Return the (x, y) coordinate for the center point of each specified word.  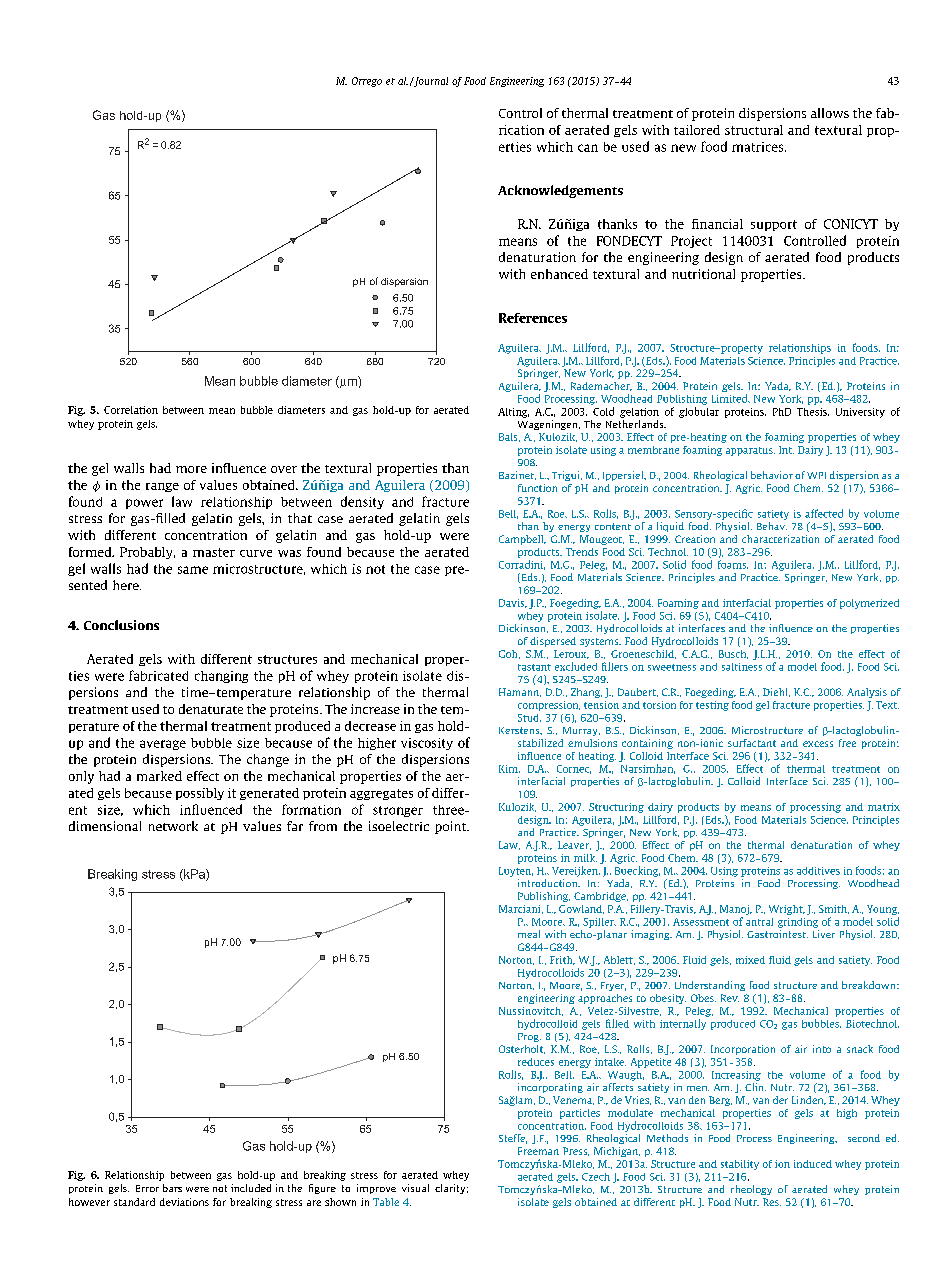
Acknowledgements (560, 191)
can (588, 148)
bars (172, 1188)
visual (415, 1188)
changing (221, 677)
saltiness (742, 667)
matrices (759, 147)
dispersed (553, 642)
